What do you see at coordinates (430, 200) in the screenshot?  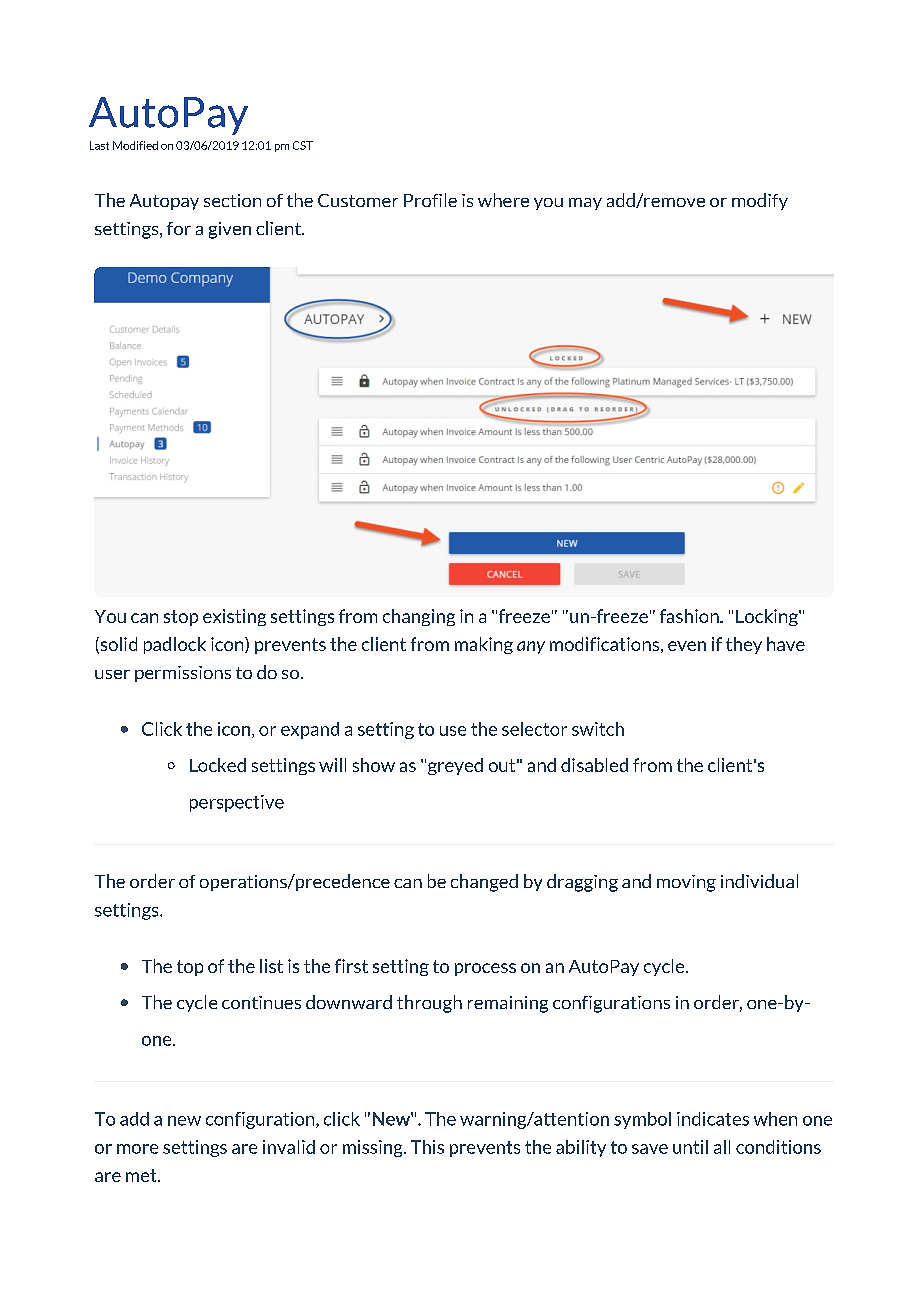 I see `Profile` at bounding box center [430, 200].
